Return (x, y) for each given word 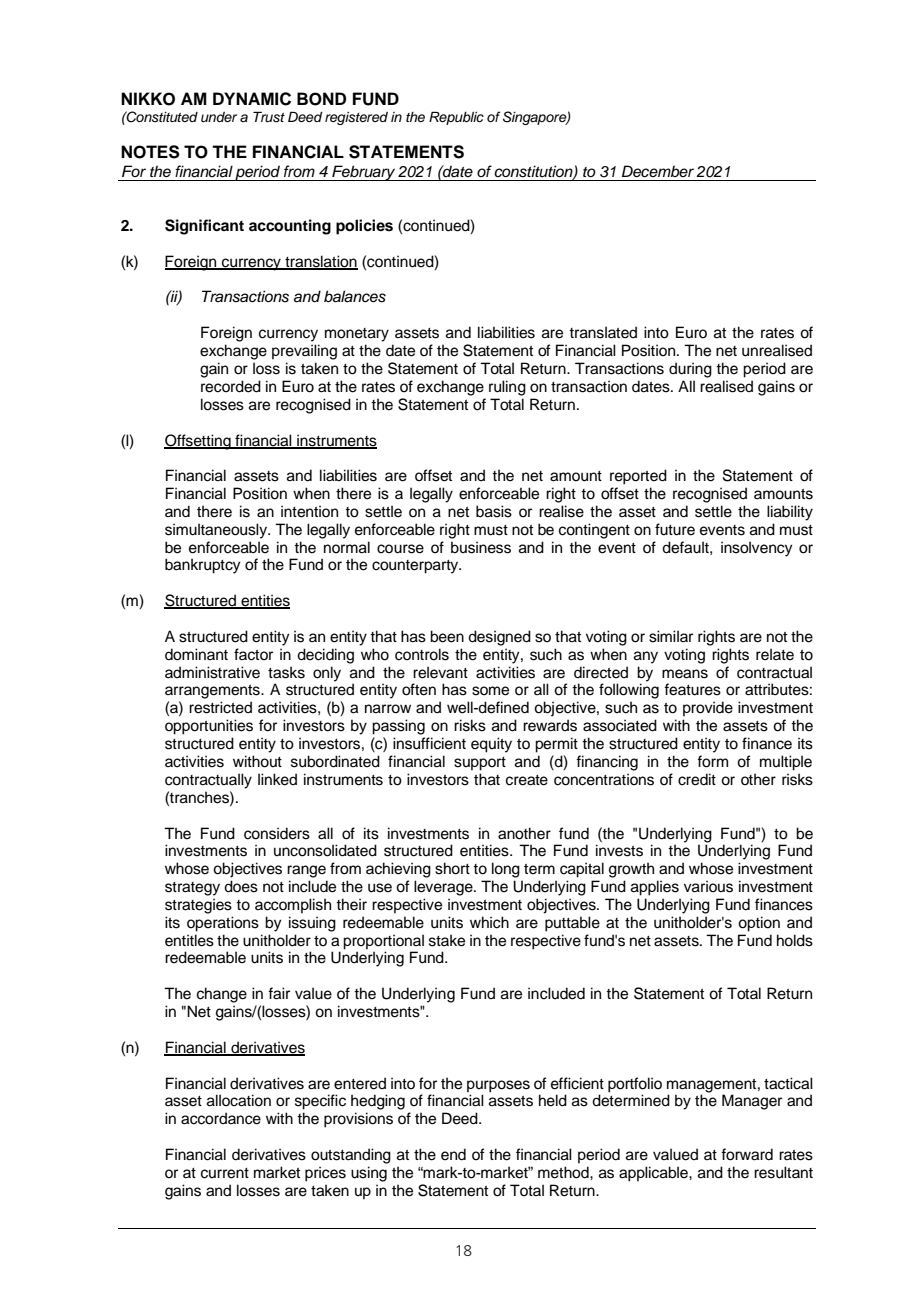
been (447, 636)
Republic (456, 118)
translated (603, 332)
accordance (221, 1118)
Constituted (161, 117)
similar (671, 636)
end (453, 1154)
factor (253, 654)
